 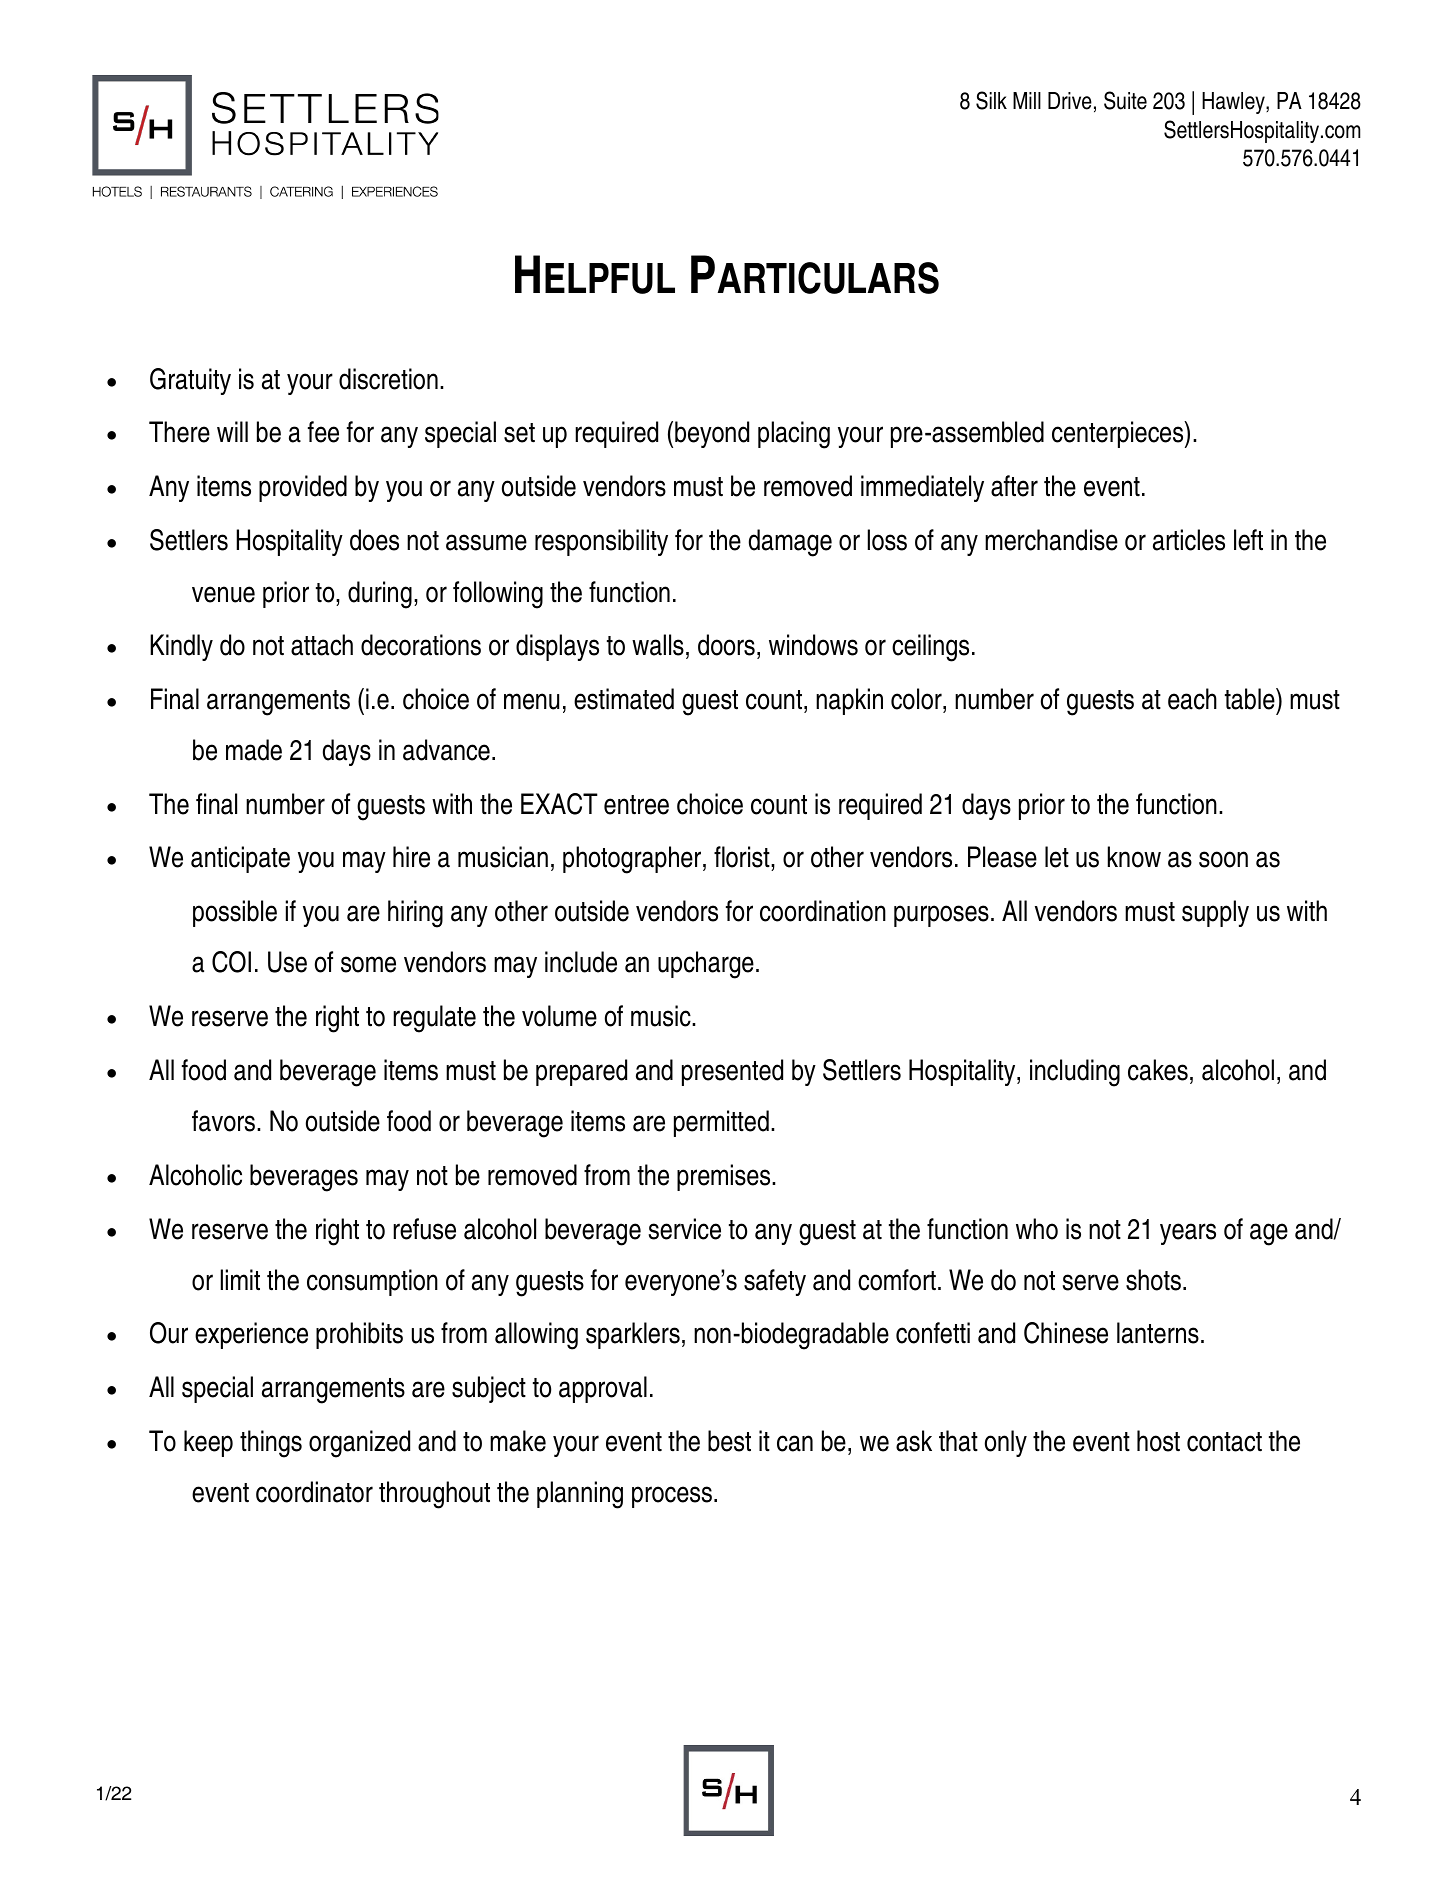 I want to click on things, so click(x=271, y=1444).
